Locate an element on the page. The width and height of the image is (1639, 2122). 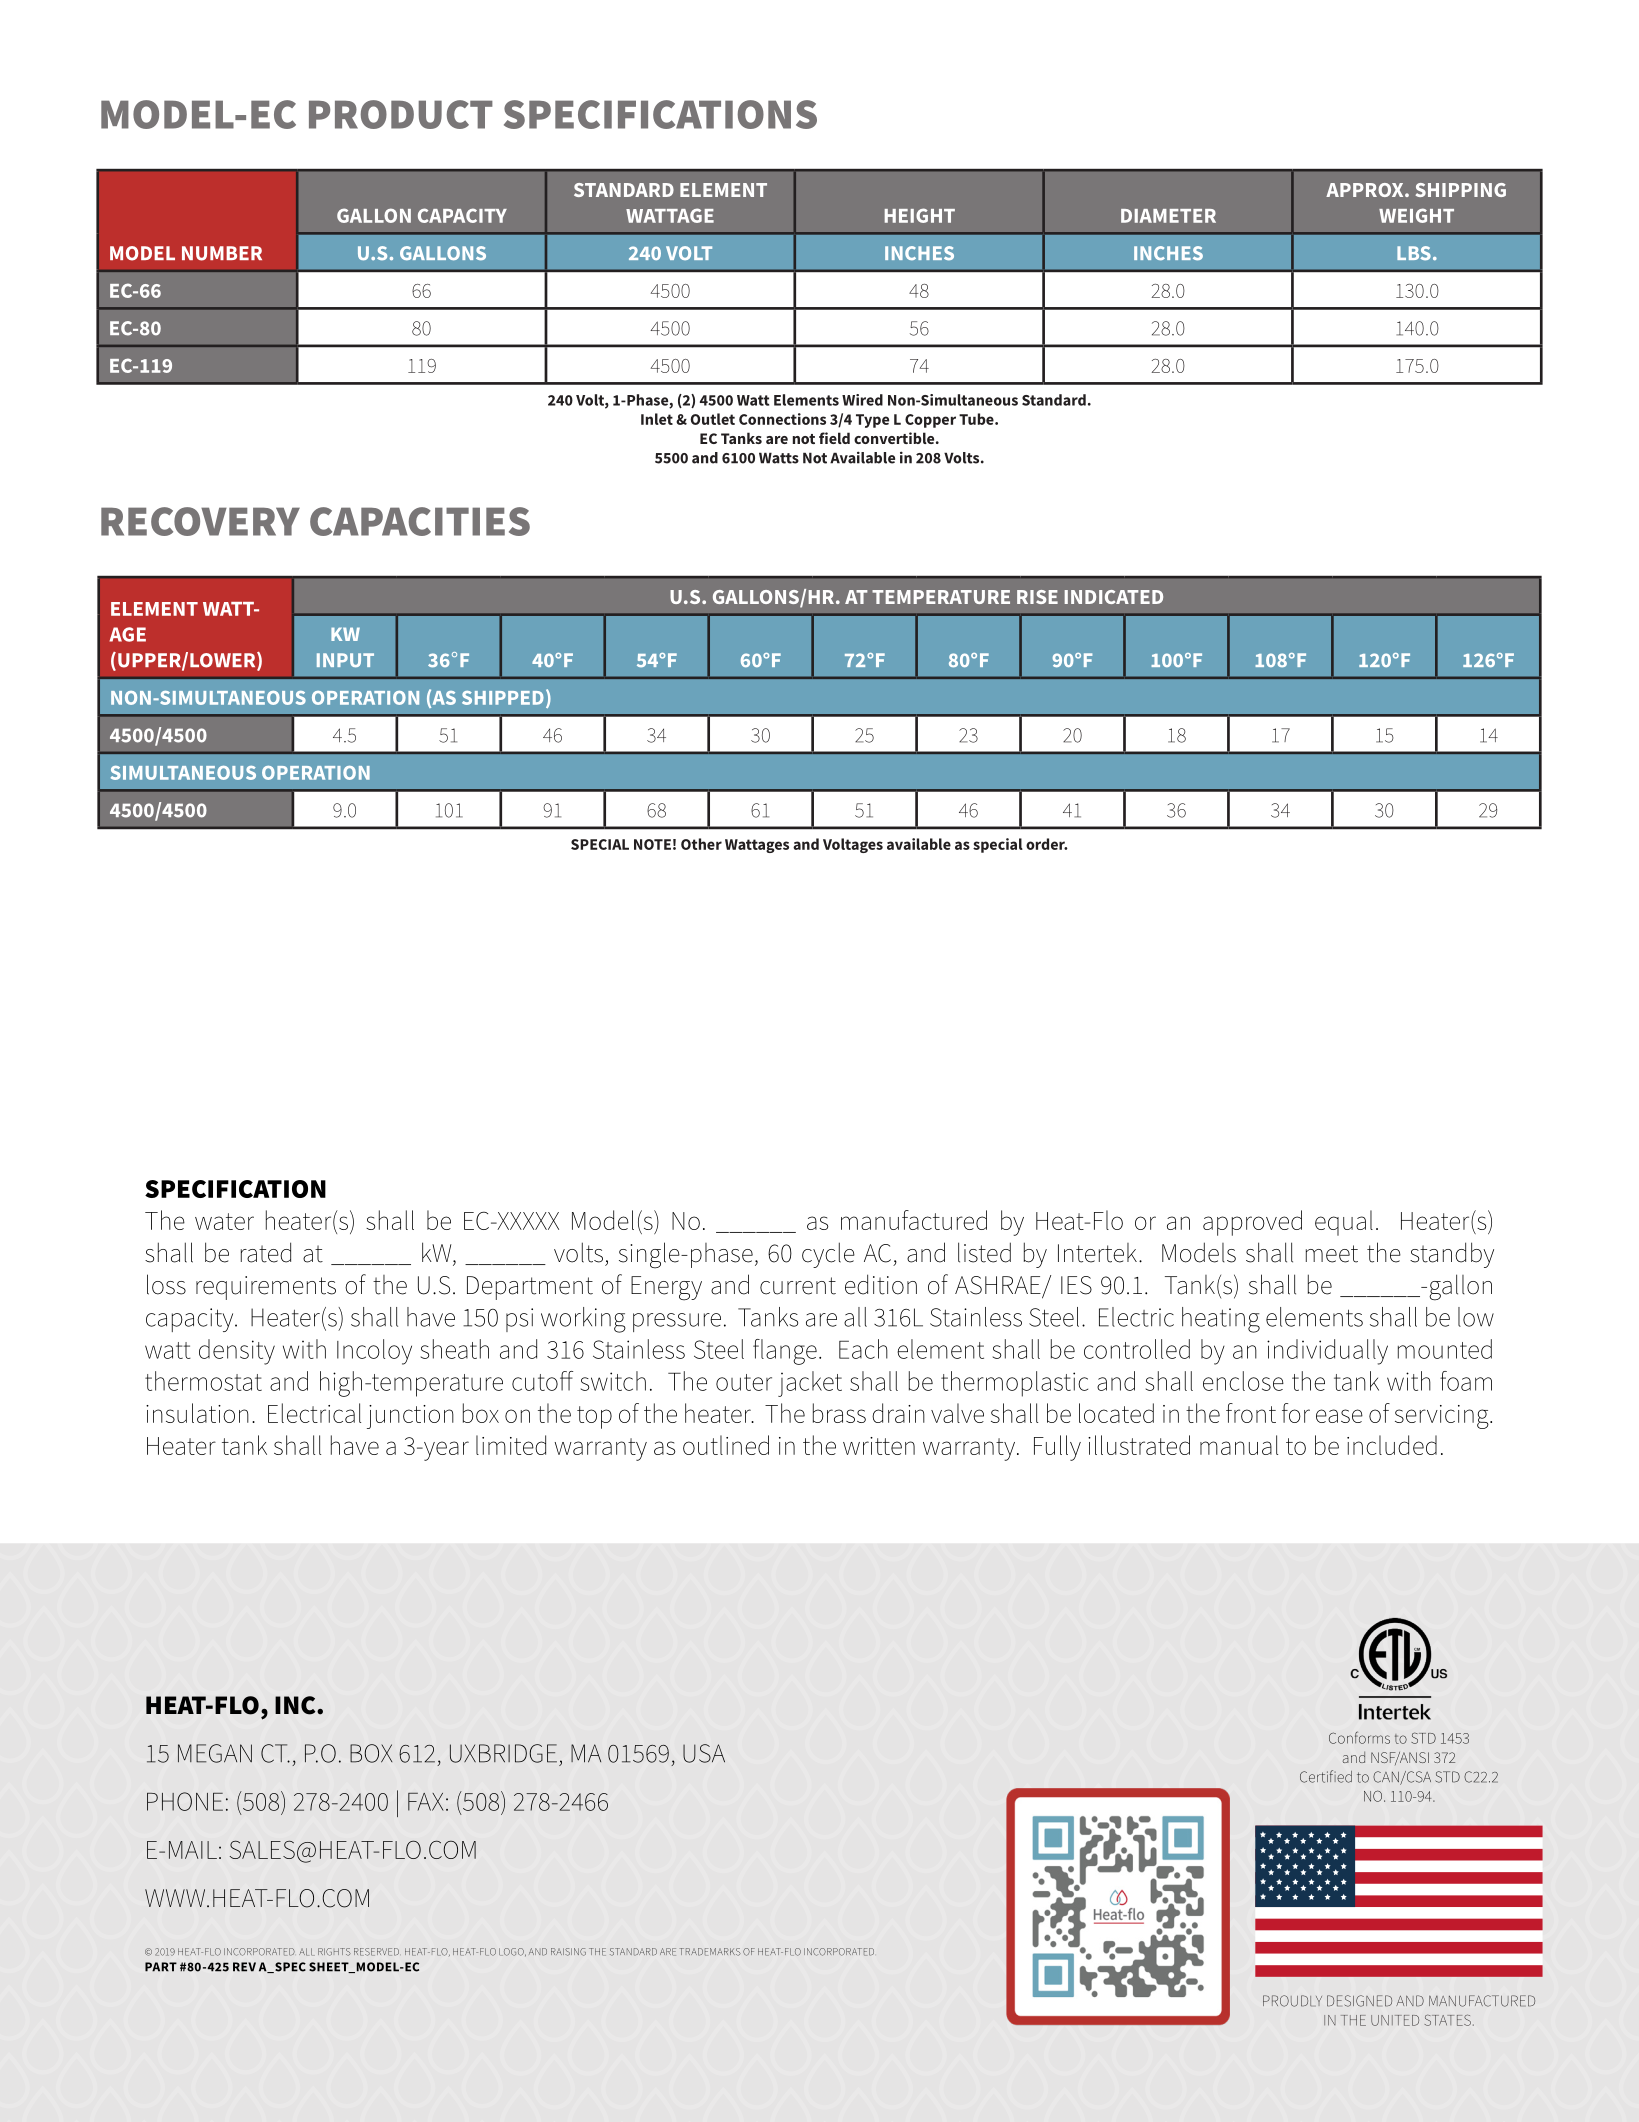
PRODUCT is located at coordinates (401, 114).
